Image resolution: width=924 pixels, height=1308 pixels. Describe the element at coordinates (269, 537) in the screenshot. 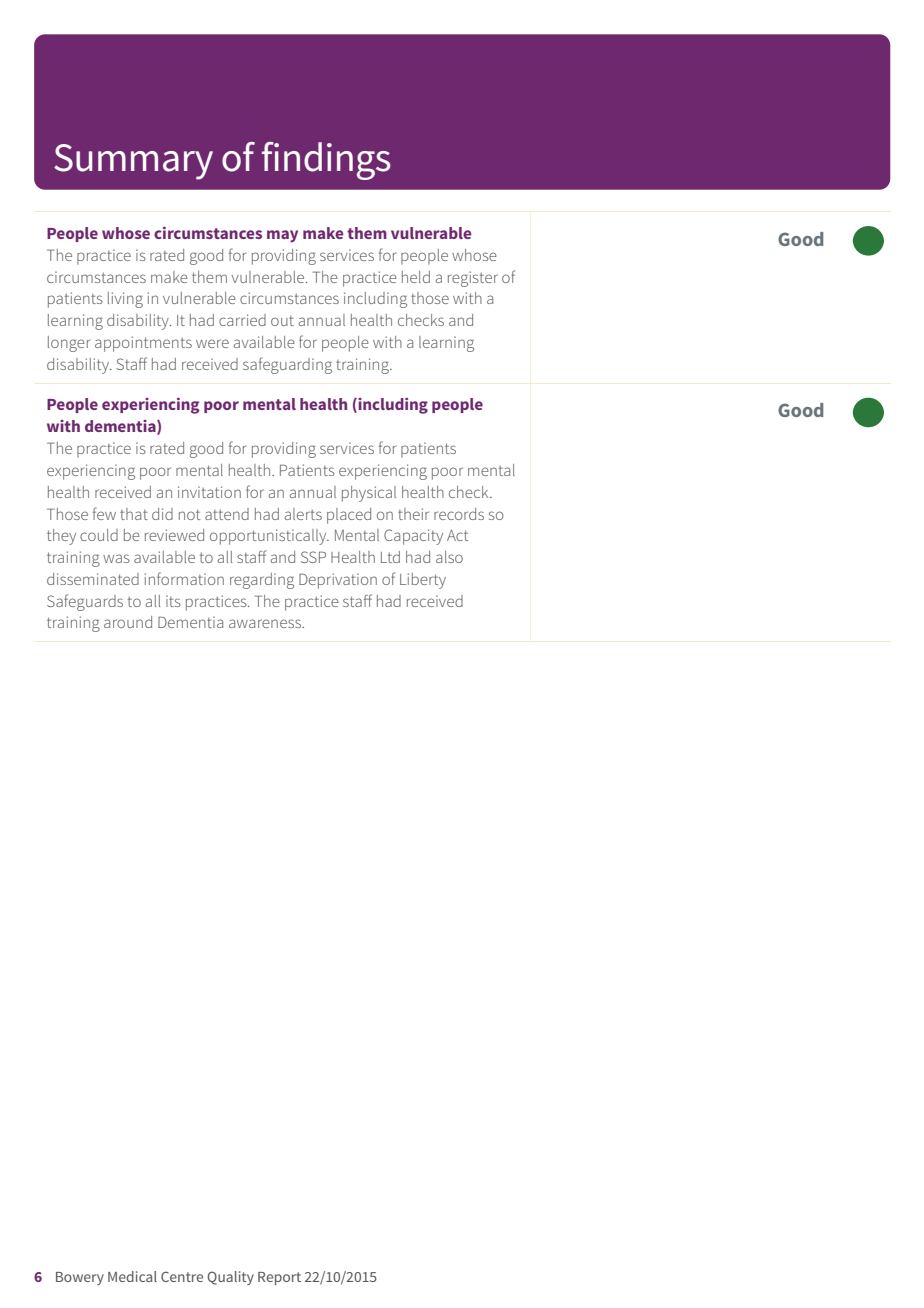

I see `opportunistically` at that location.
